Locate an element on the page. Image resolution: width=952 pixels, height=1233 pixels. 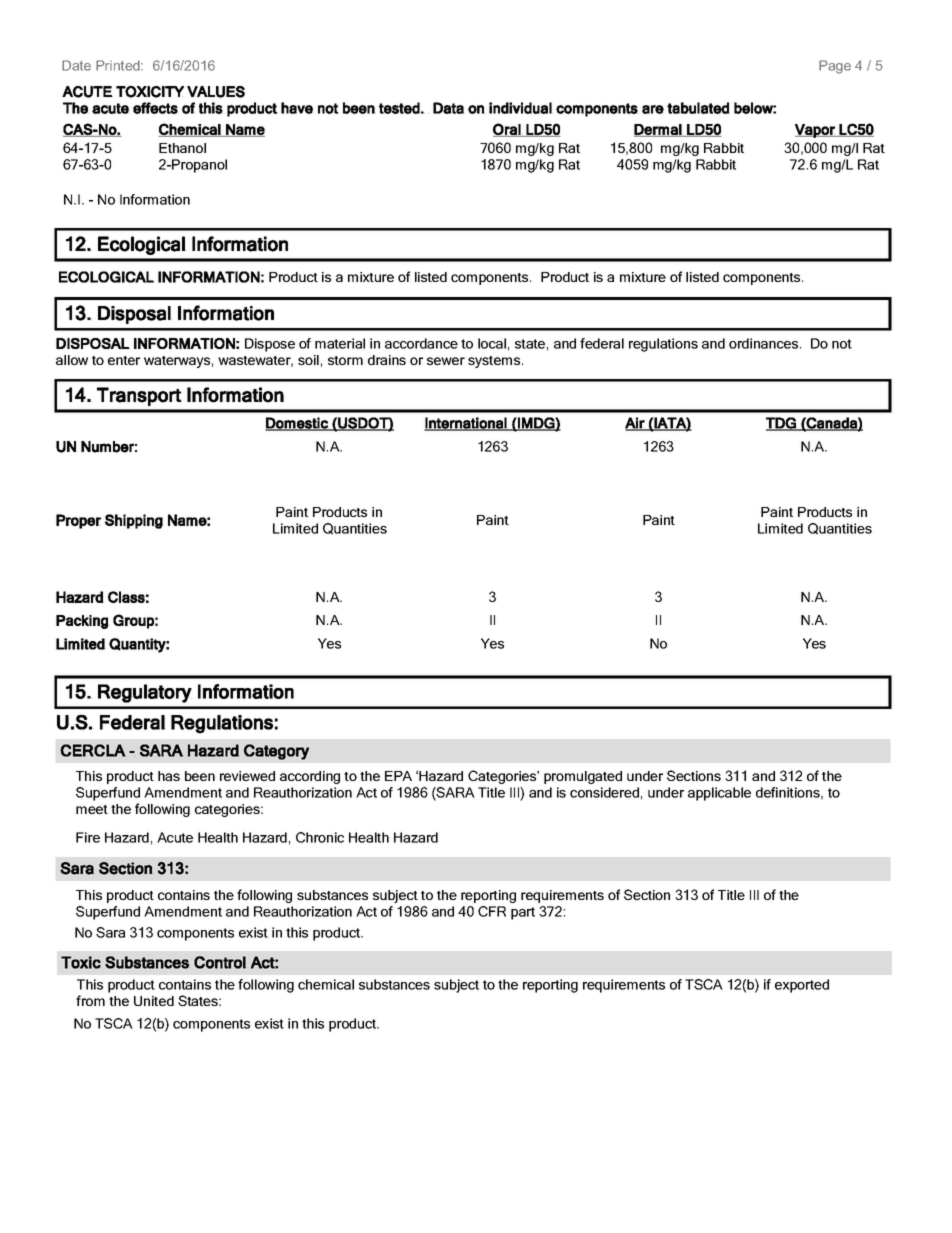
Shipping is located at coordinates (134, 521).
